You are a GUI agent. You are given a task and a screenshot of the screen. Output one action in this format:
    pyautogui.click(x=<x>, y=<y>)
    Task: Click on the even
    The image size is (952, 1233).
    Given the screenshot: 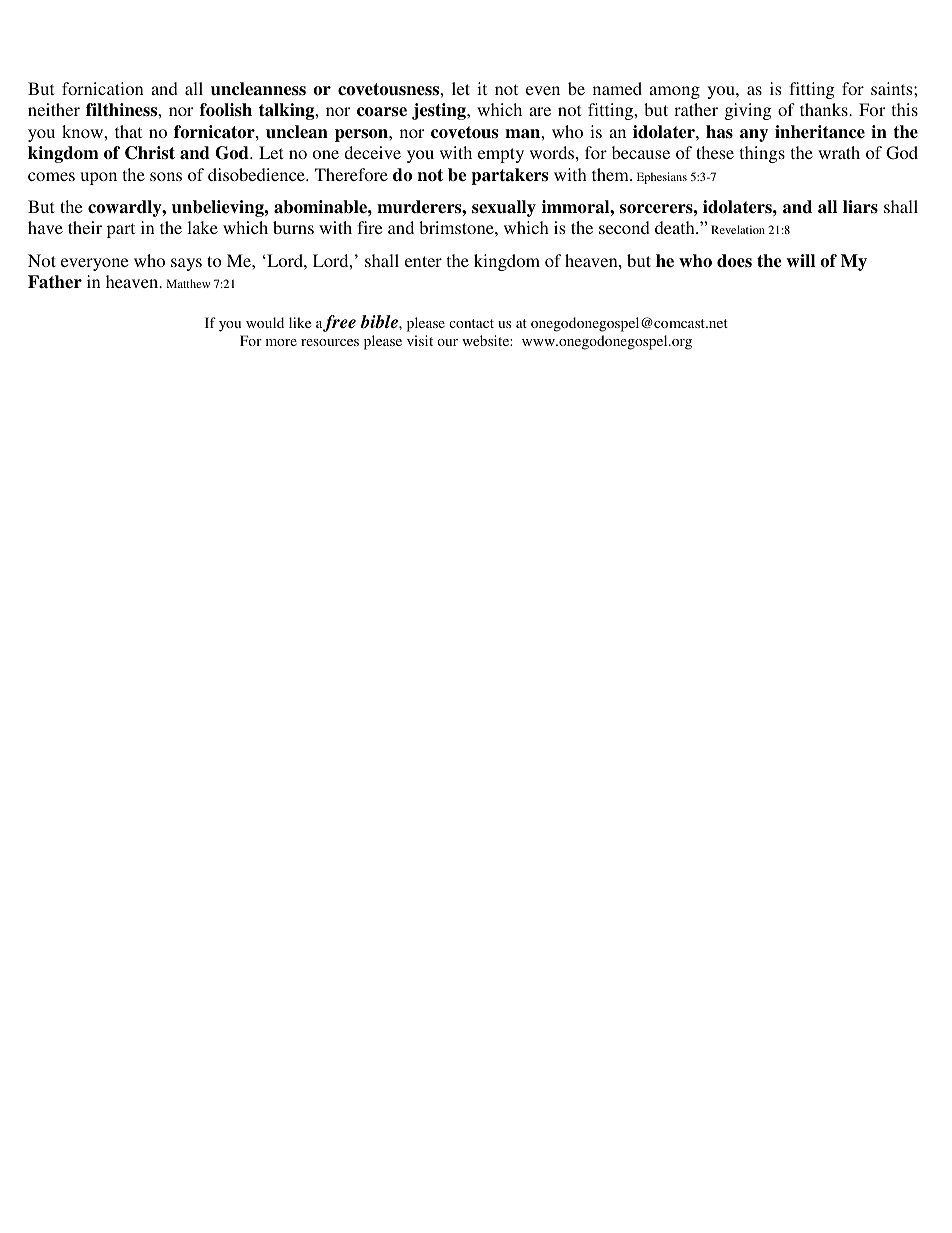 What is the action you would take?
    pyautogui.click(x=543, y=90)
